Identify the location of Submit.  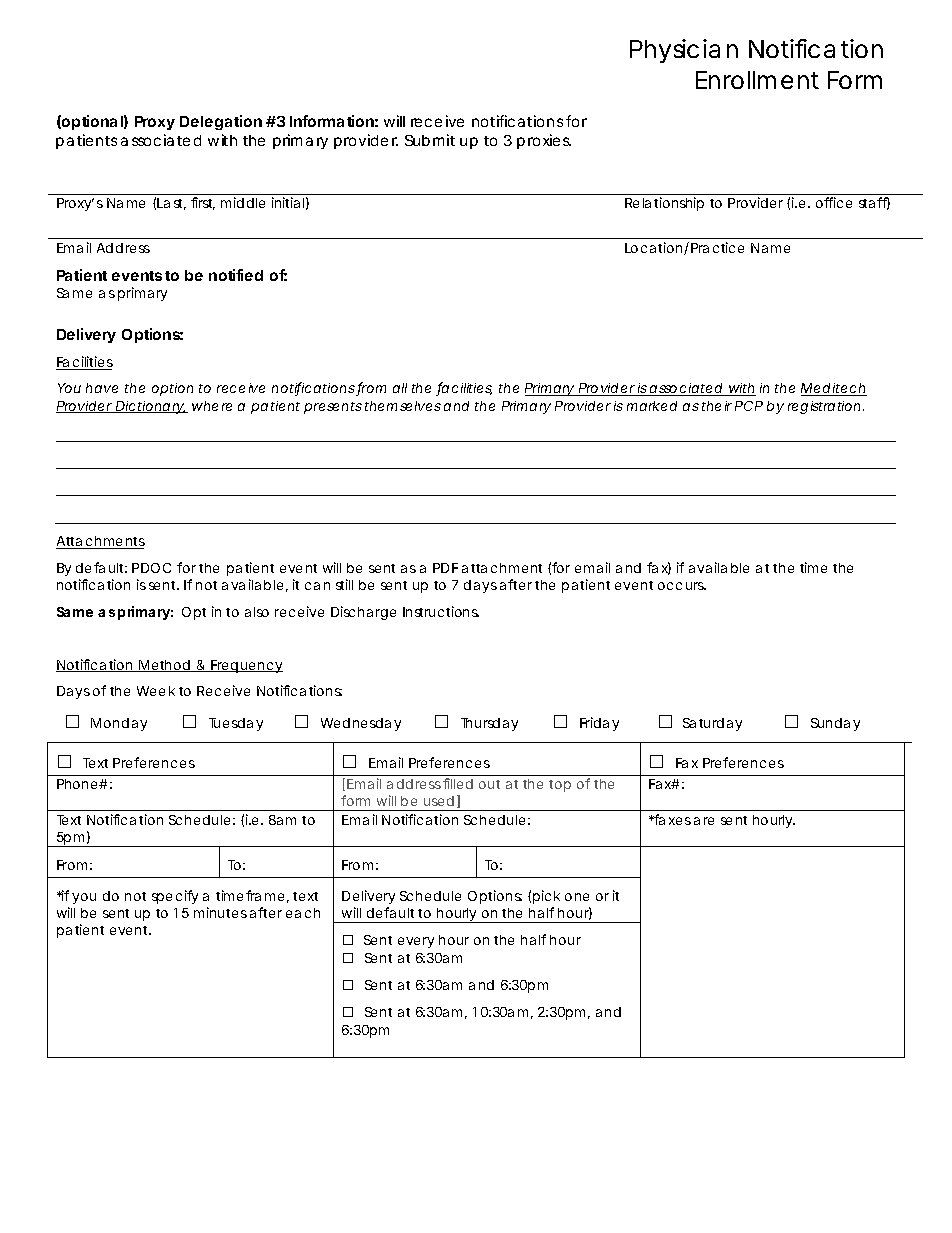
(430, 140).
